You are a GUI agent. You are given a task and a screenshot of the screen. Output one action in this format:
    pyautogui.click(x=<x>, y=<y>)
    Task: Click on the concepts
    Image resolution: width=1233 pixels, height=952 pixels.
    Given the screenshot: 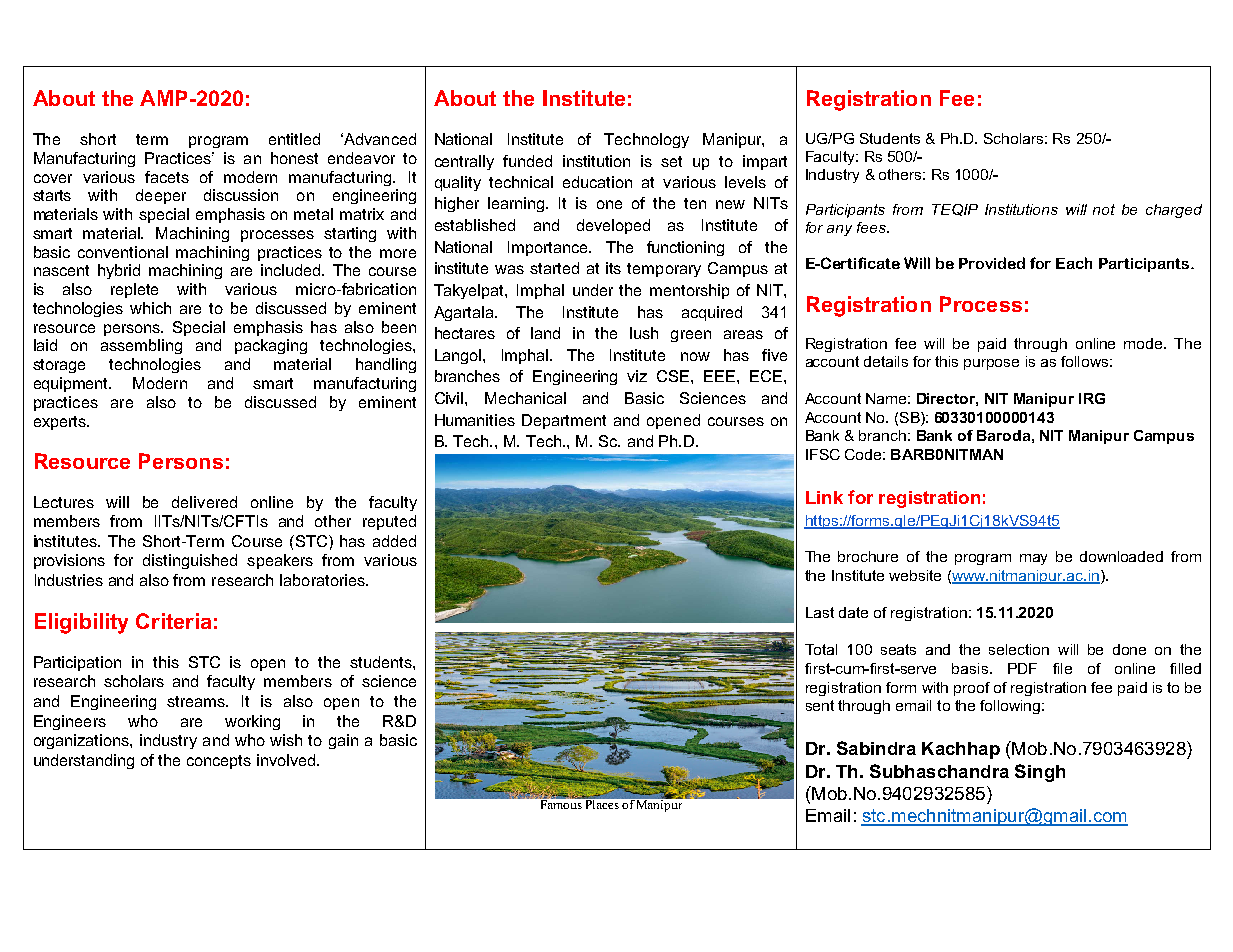 What is the action you would take?
    pyautogui.click(x=219, y=762)
